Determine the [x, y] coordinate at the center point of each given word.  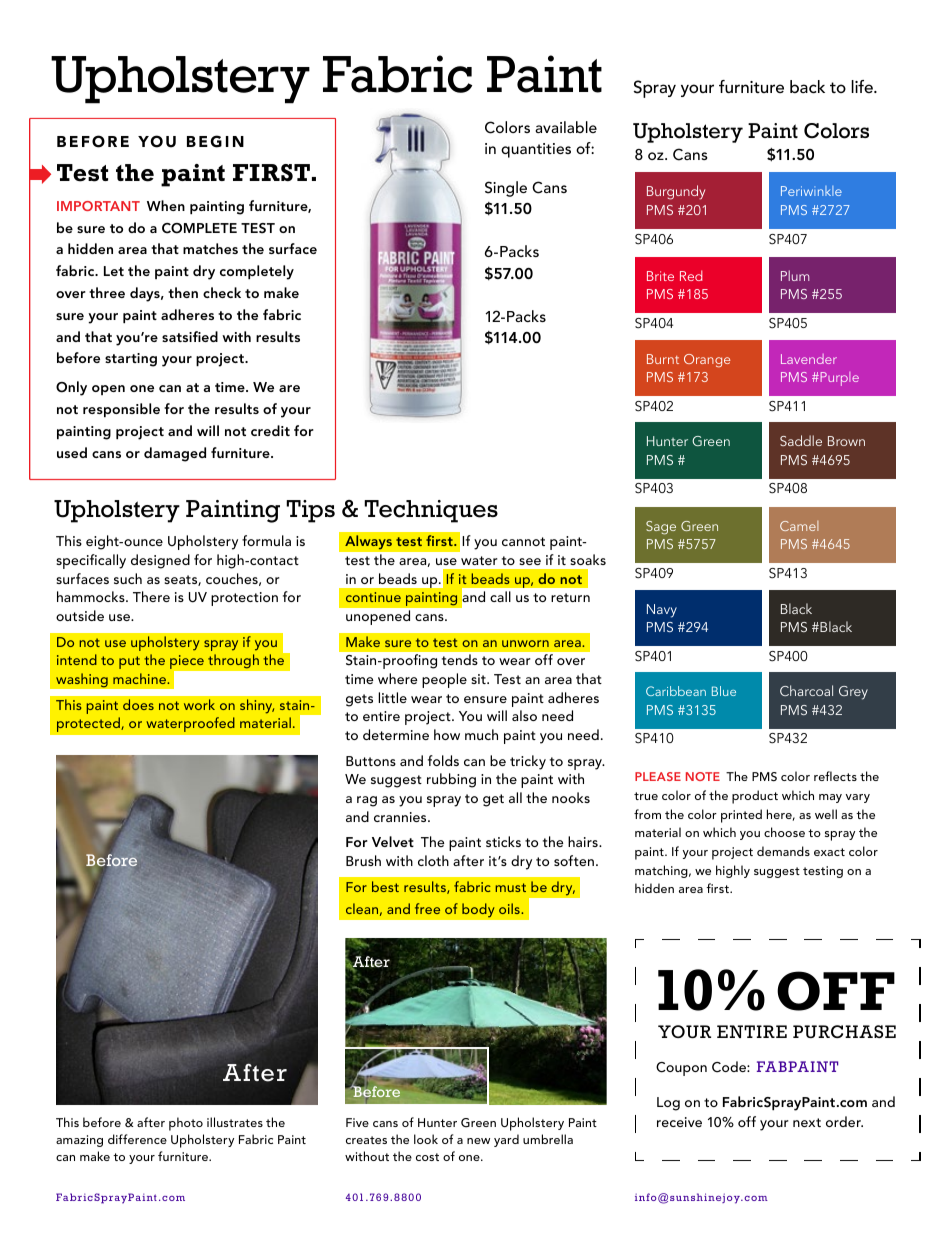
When [166, 205]
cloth [433, 860]
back [807, 86]
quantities [536, 150]
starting [131, 360]
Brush [363, 860]
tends [460, 659]
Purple [838, 379]
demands [783, 851]
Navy [662, 611]
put [129, 662]
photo [186, 1124]
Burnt [663, 359]
